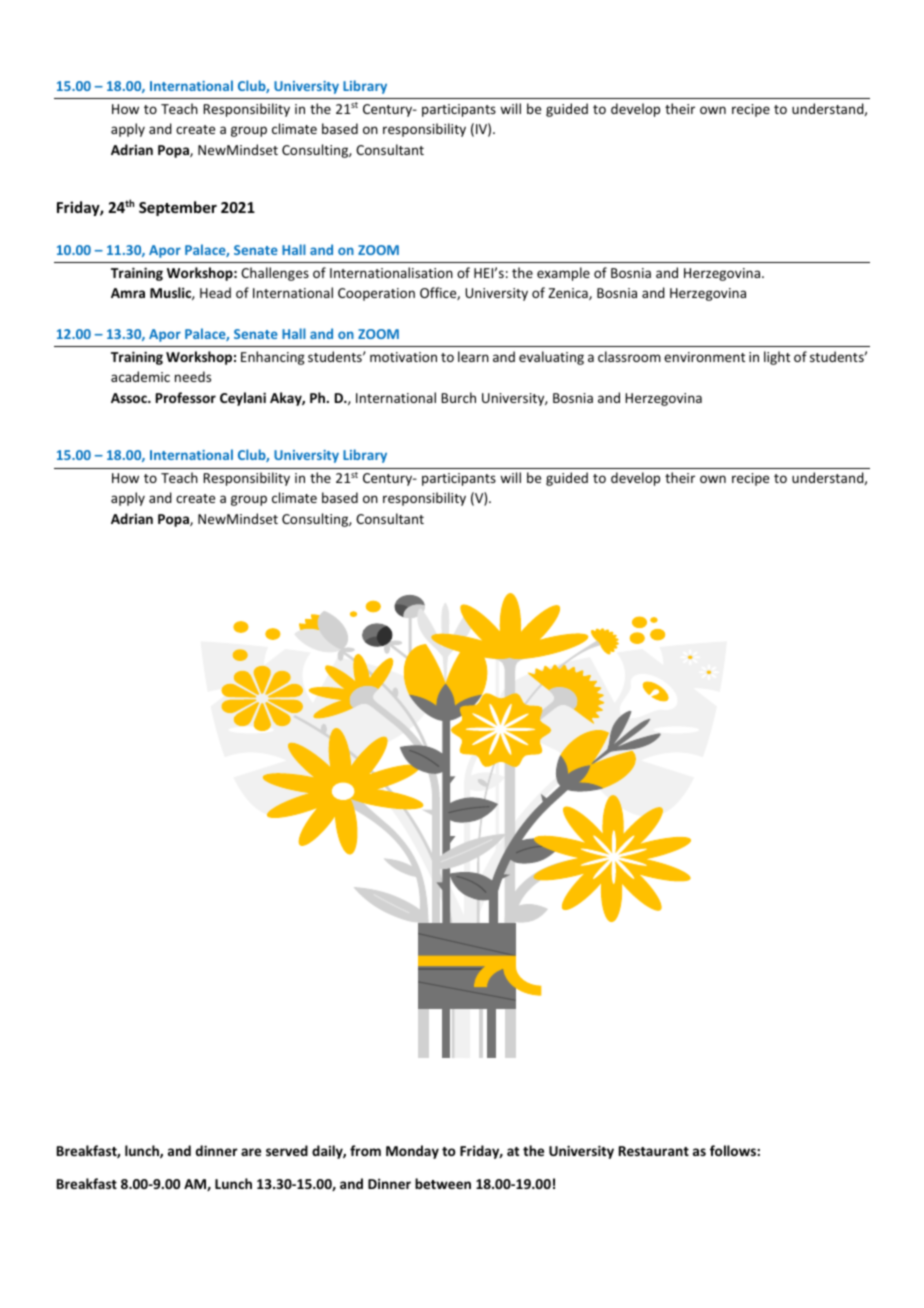  What do you see at coordinates (777, 358) in the screenshot?
I see `light` at bounding box center [777, 358].
